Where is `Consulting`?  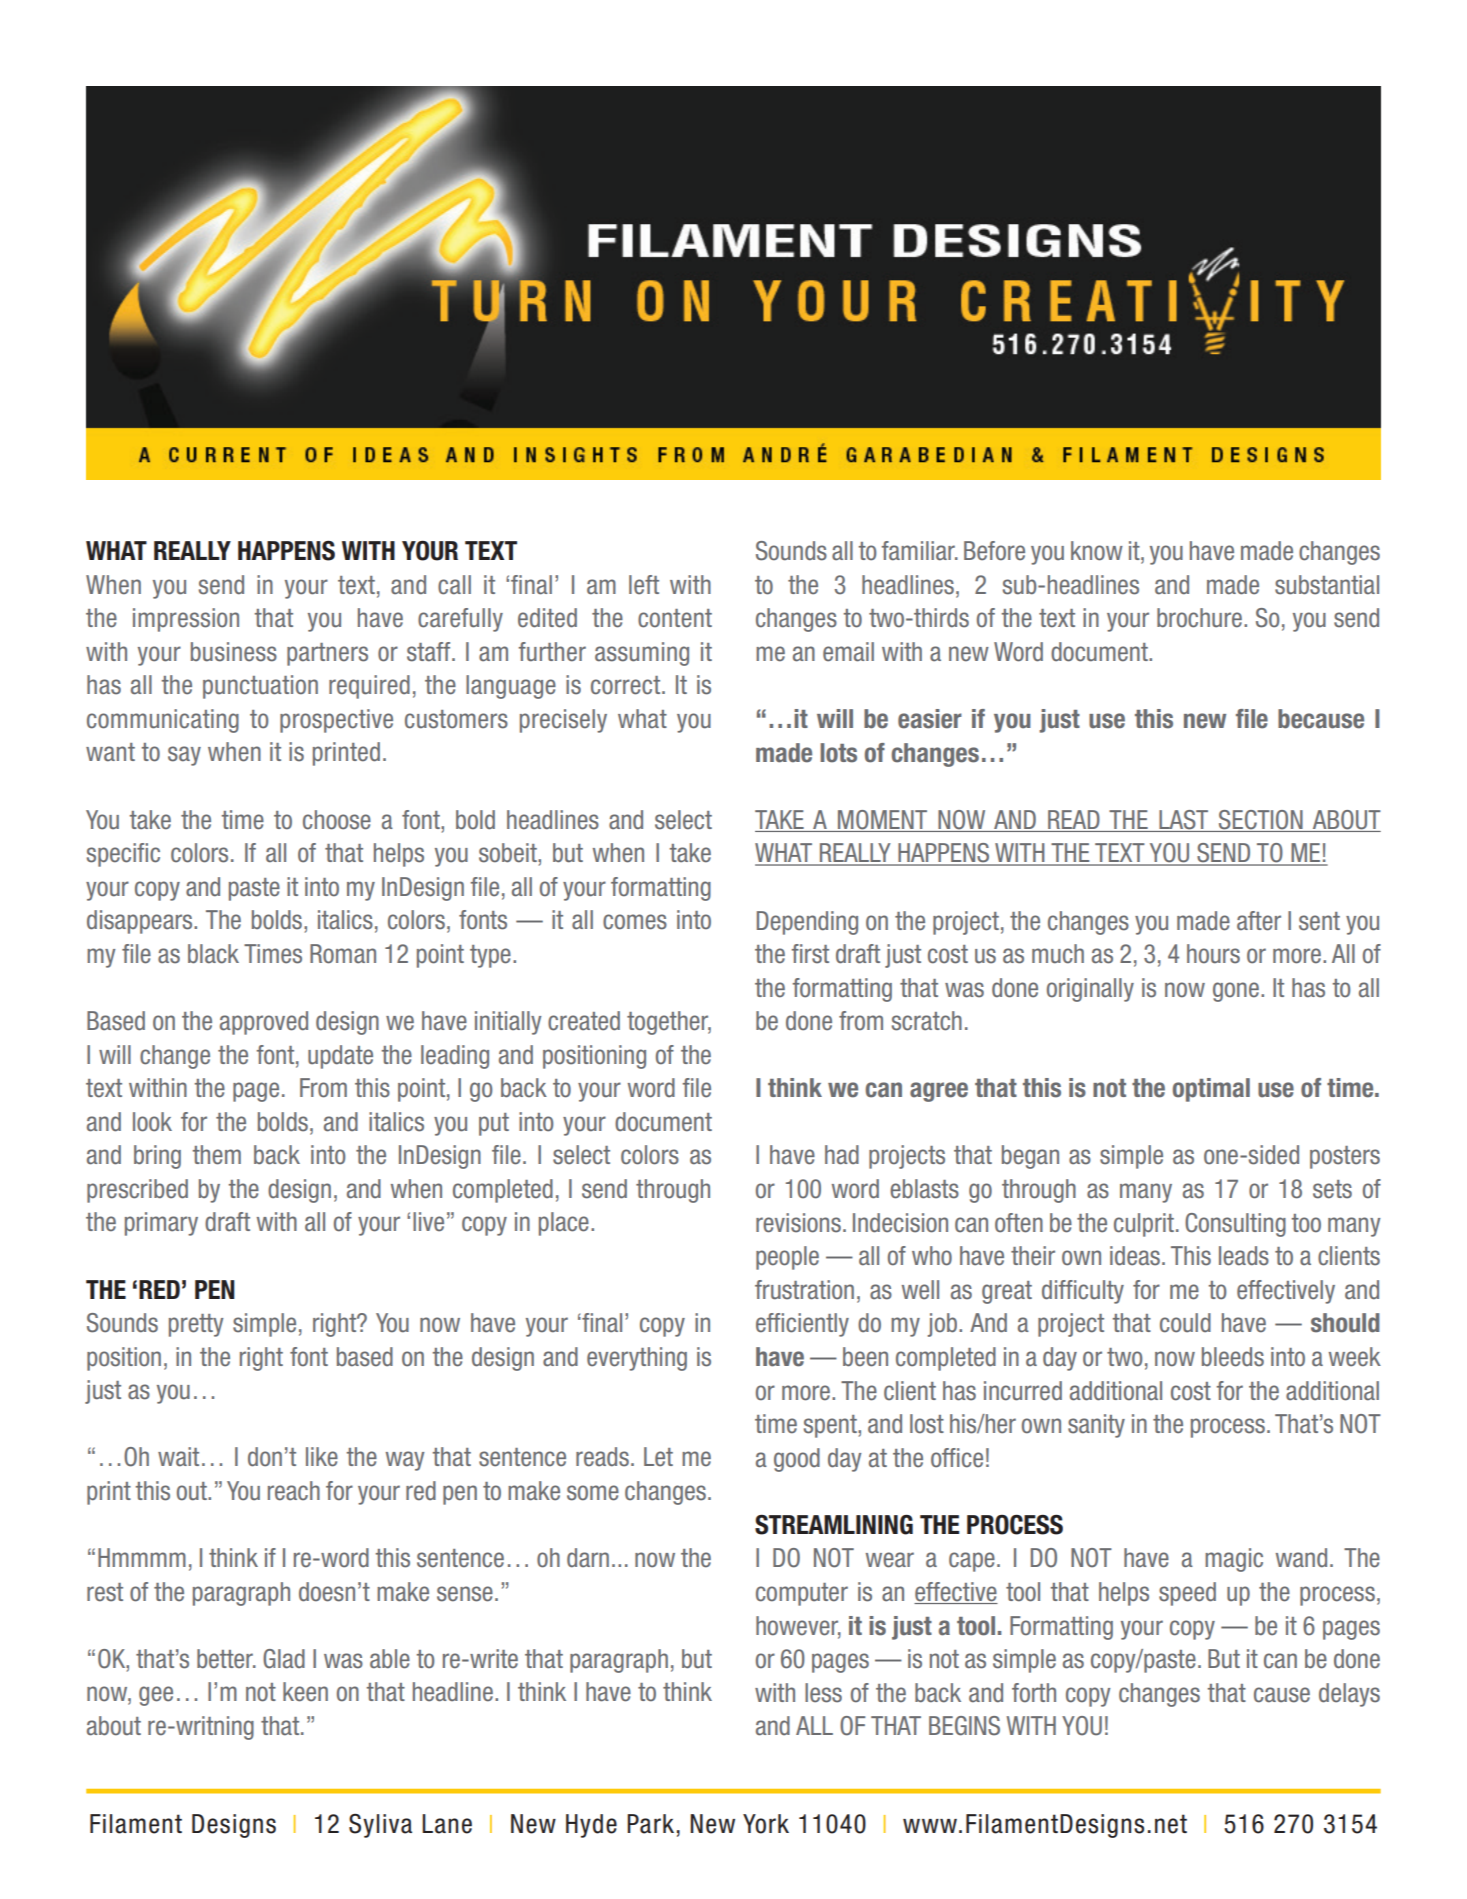
Consulting is located at coordinates (1235, 1225).
